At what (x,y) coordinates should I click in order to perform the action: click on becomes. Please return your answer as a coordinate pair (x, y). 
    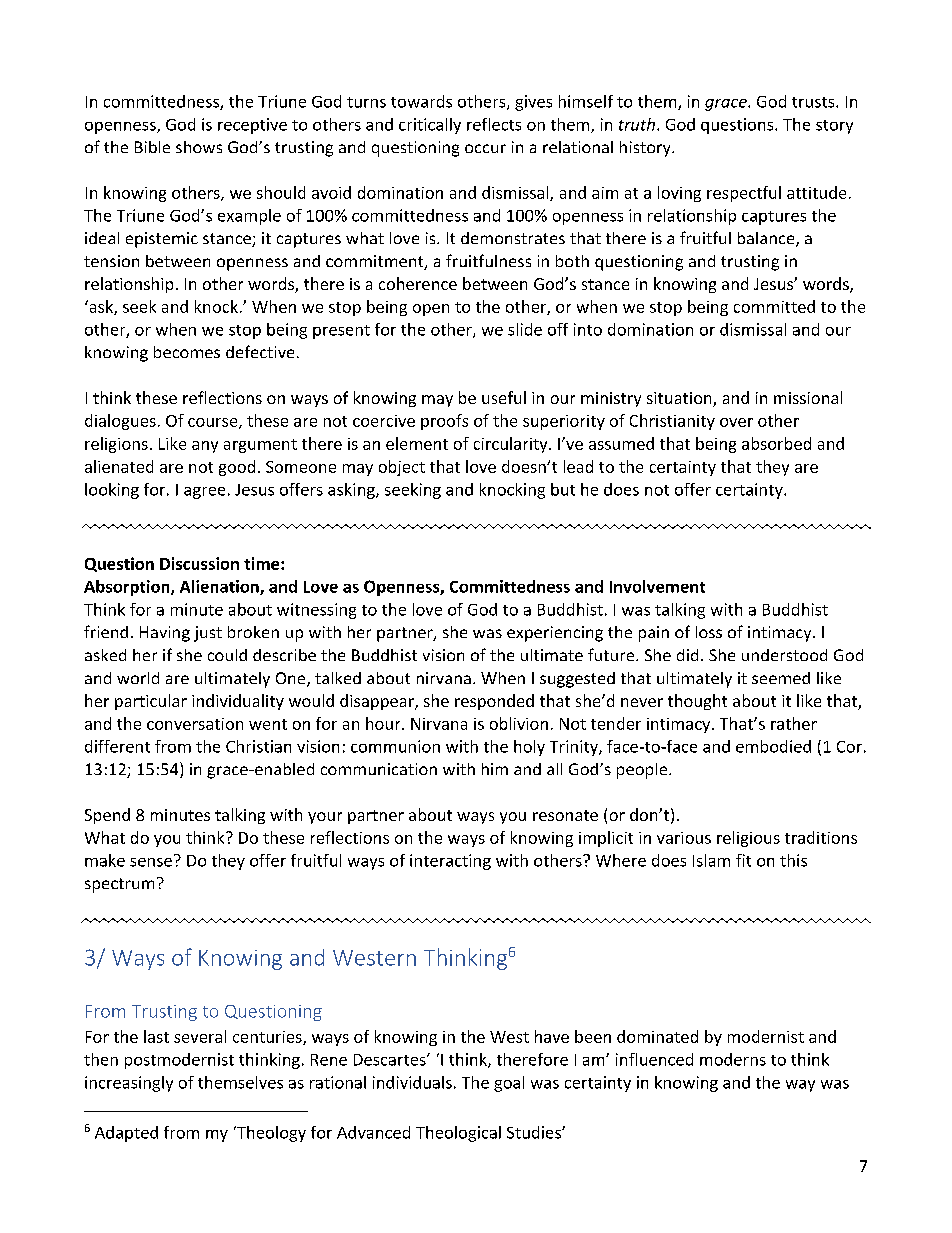
    Looking at the image, I should click on (187, 352).
